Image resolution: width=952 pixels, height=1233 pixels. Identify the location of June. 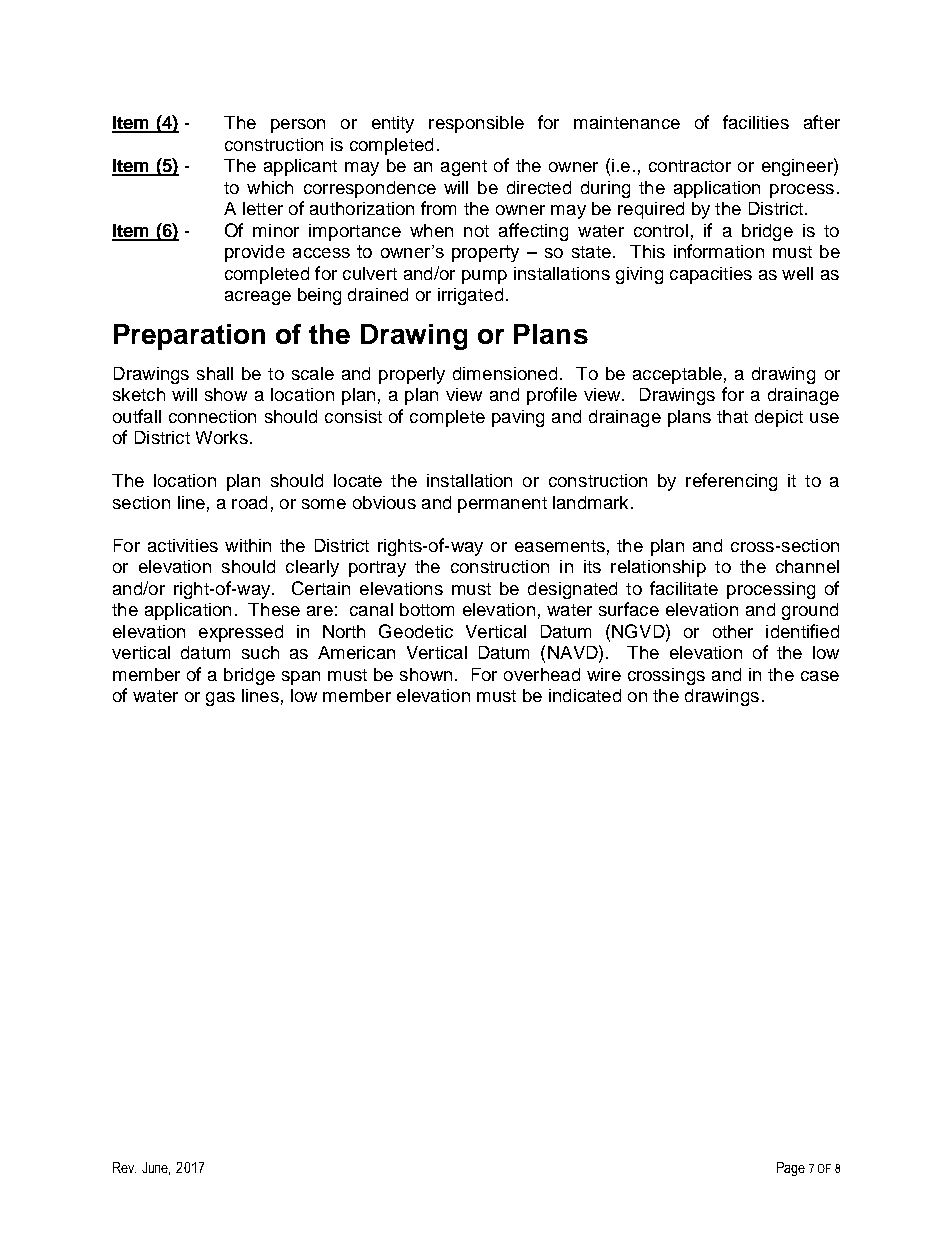
(156, 1168).
